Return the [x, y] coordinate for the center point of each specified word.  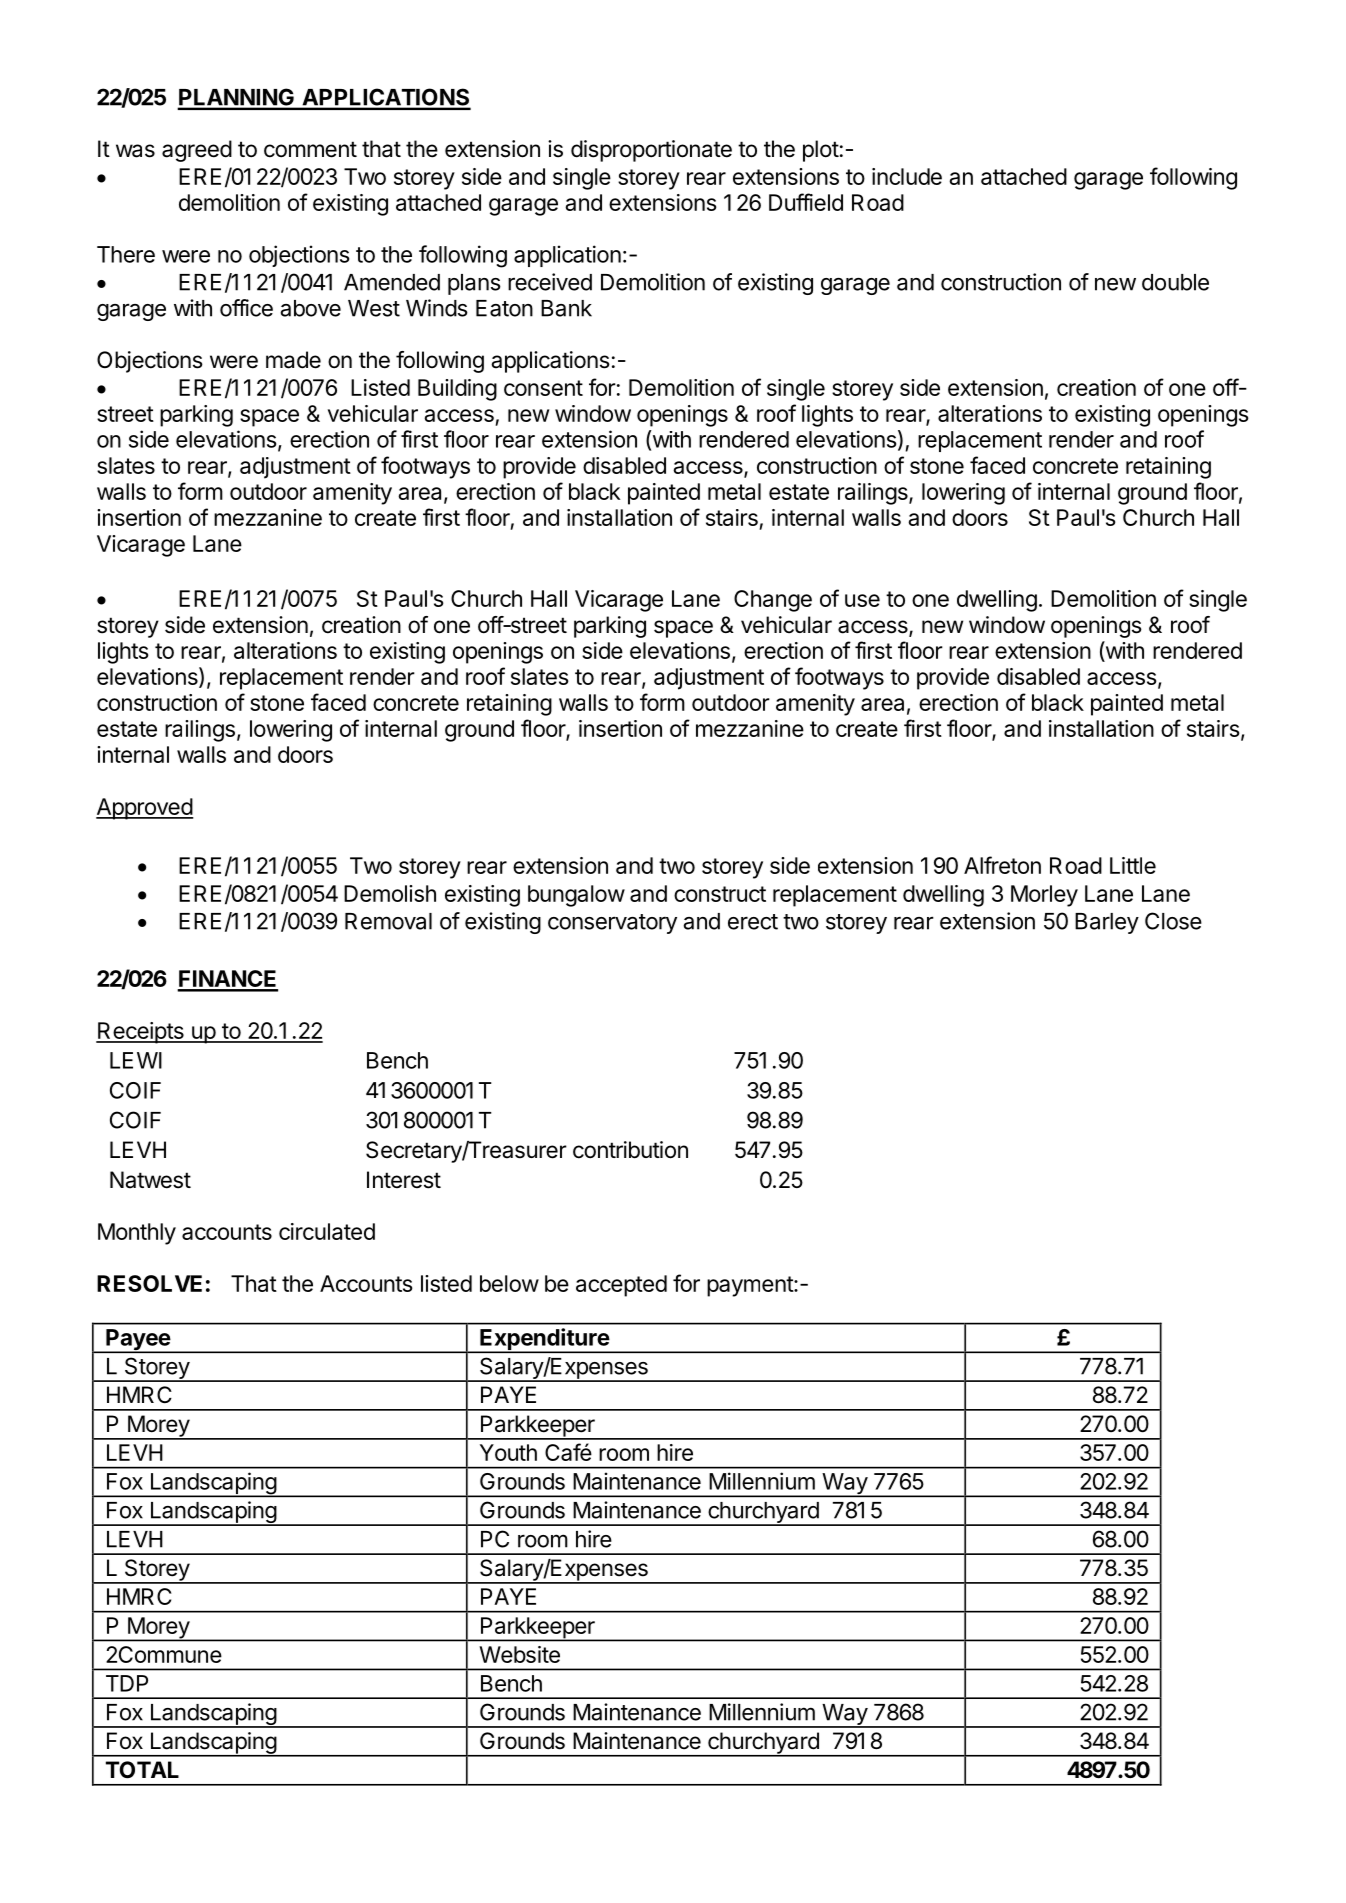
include [907, 176]
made [293, 360]
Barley [1107, 923]
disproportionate [651, 151]
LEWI [136, 1060]
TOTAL [142, 1770]
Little [1133, 865]
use [862, 600]
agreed [197, 151]
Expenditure [544, 1340]
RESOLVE [149, 1283]
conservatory [612, 924]
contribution [630, 1150]
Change [773, 601]
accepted [621, 1286]
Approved [145, 809]
